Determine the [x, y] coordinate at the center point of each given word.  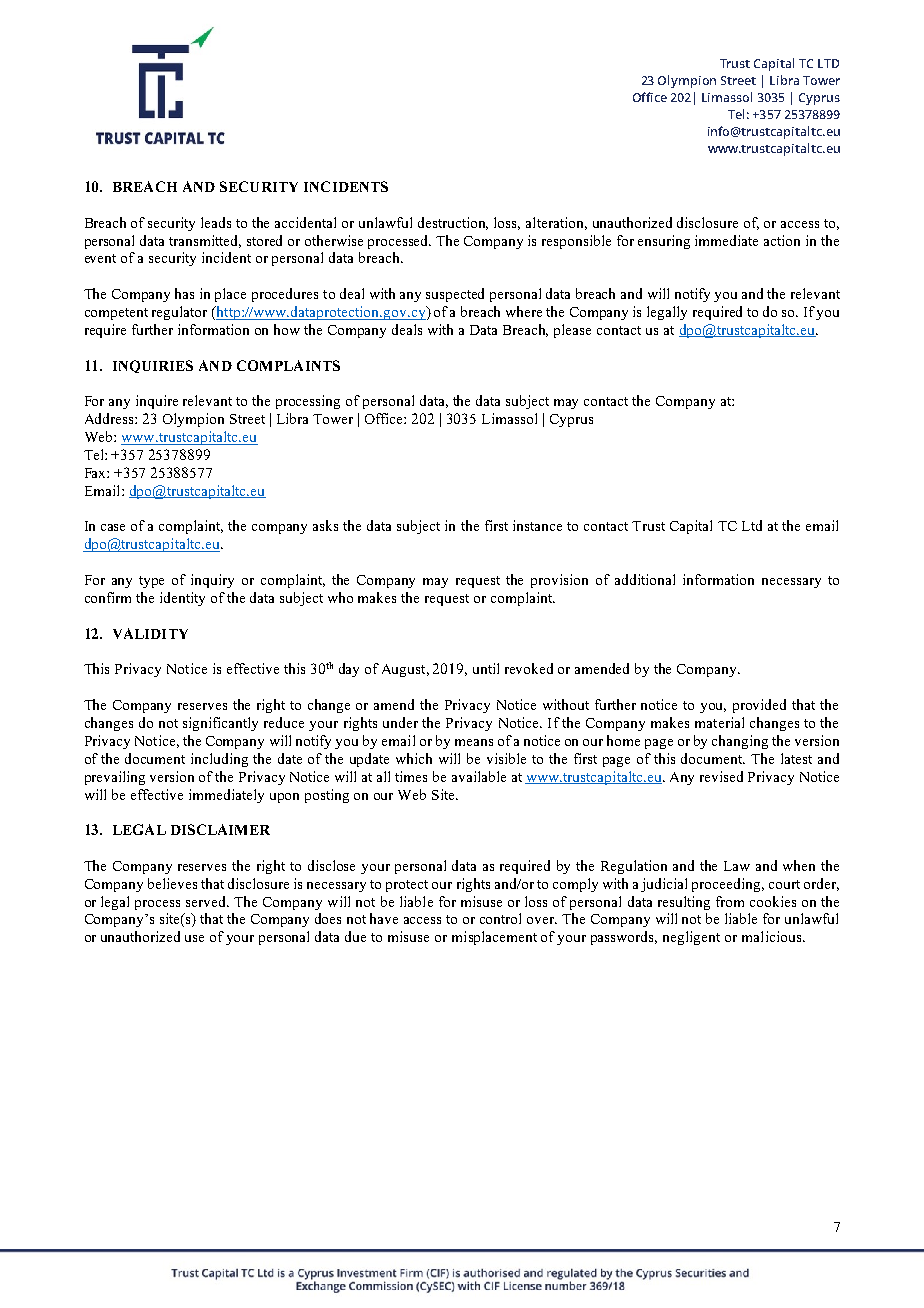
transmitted [205, 241]
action [782, 240]
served [207, 901]
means [474, 742]
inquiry [212, 581]
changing [740, 742]
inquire [157, 402]
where [524, 311]
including [219, 760]
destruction [453, 223]
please [572, 331]
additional [645, 579]
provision [559, 581]
